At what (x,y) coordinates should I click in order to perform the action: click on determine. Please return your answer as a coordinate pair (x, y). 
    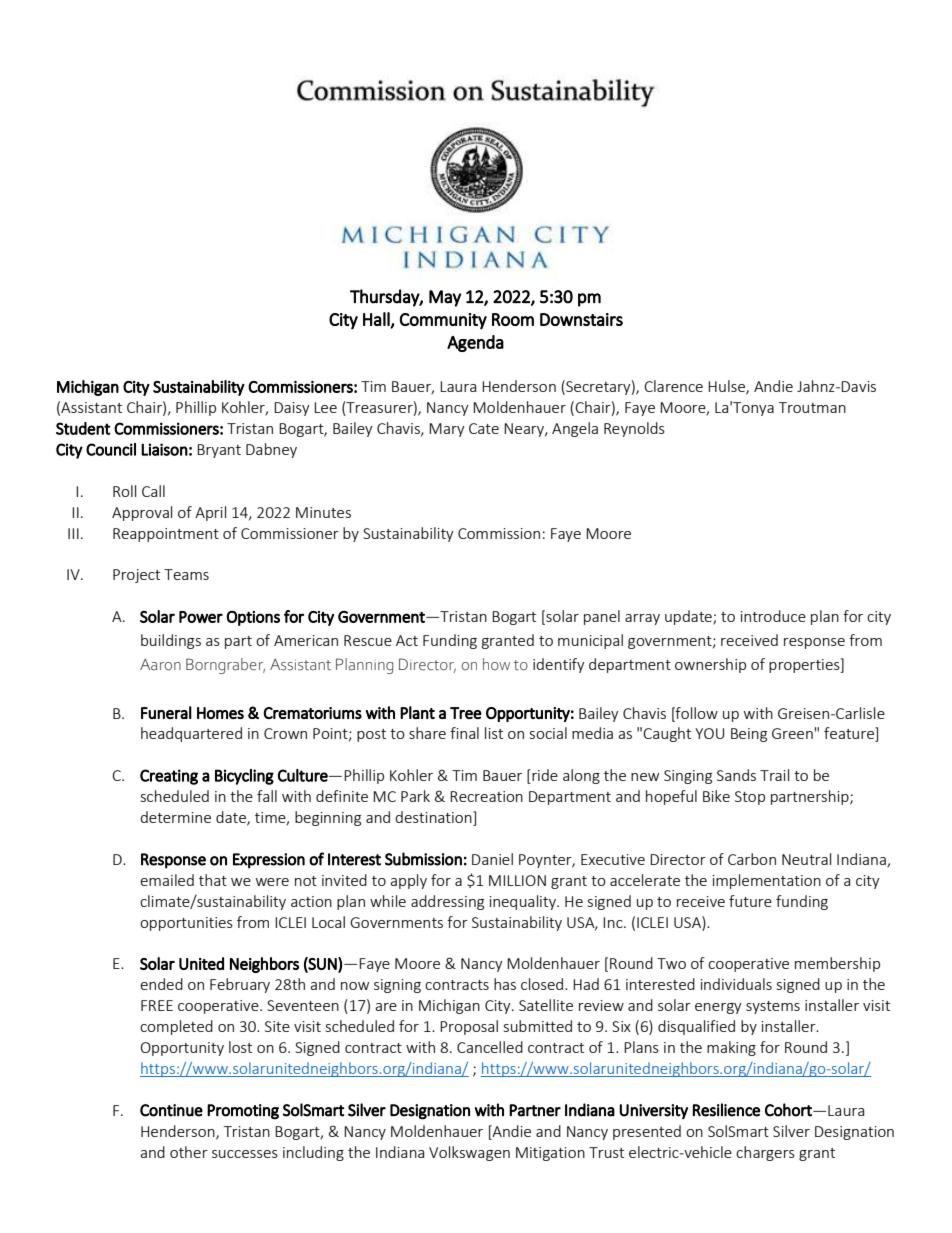
    Looking at the image, I should click on (175, 817).
